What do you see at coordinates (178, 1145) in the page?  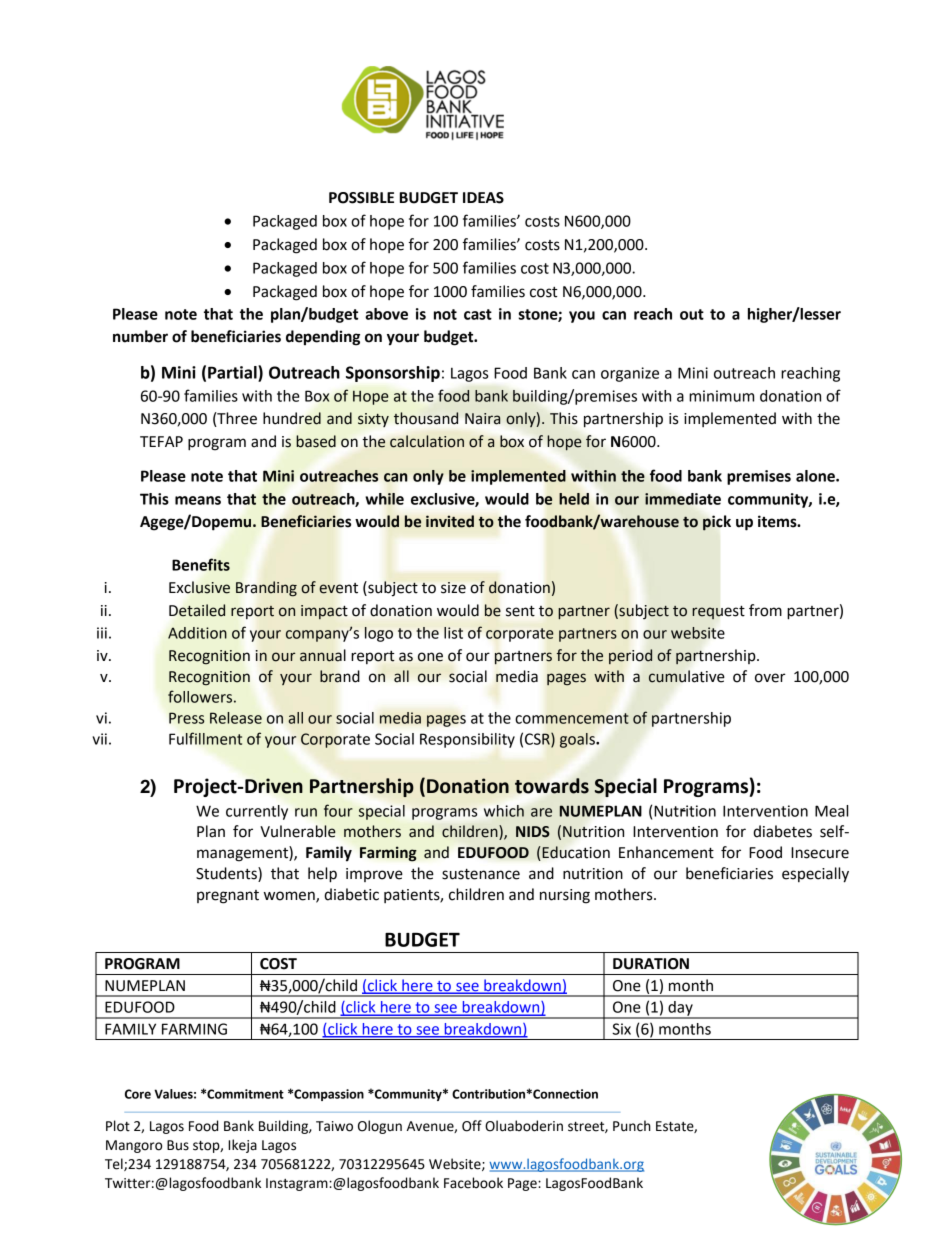 I see `Bus` at bounding box center [178, 1145].
